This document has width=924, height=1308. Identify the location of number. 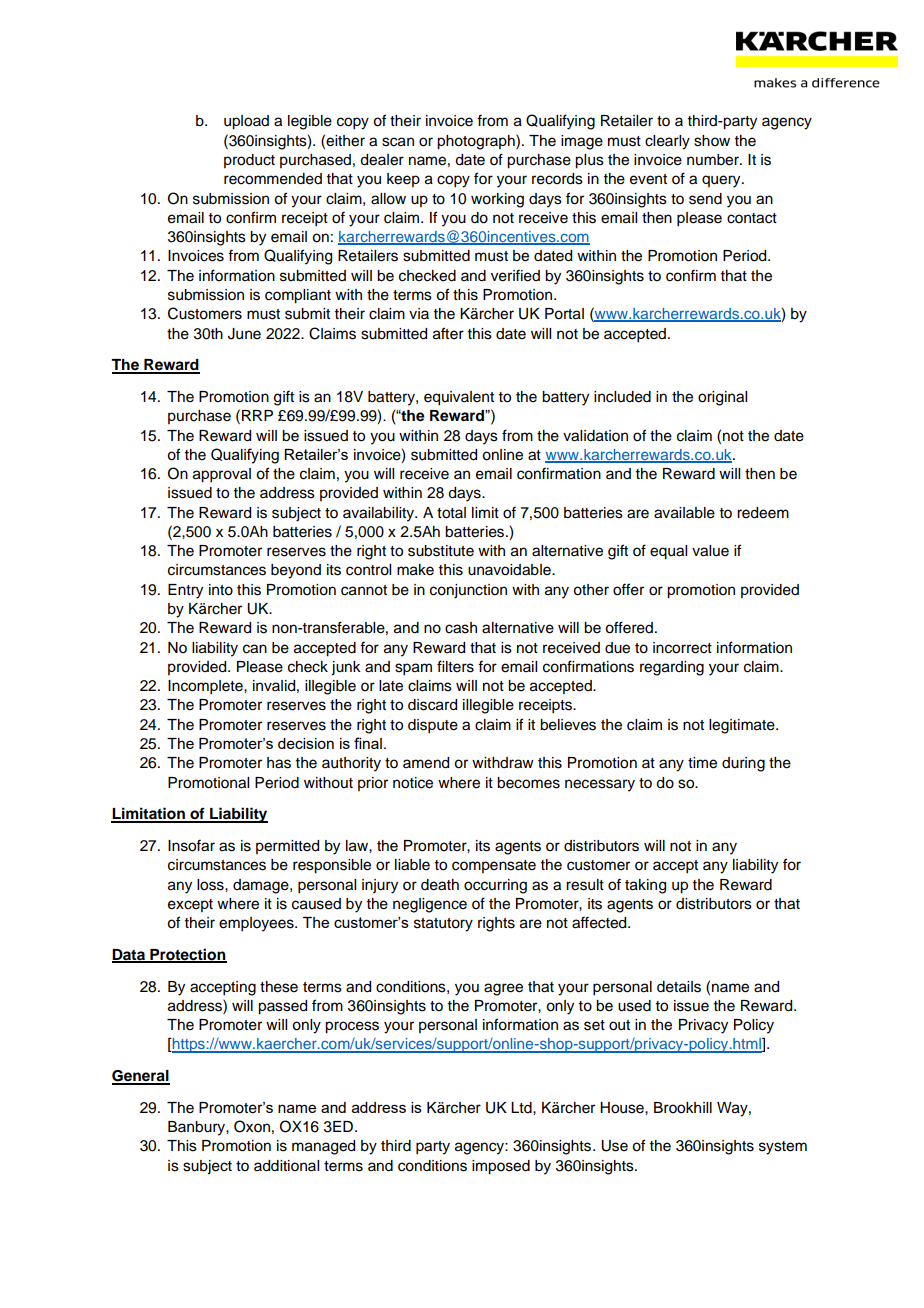
(714, 160).
